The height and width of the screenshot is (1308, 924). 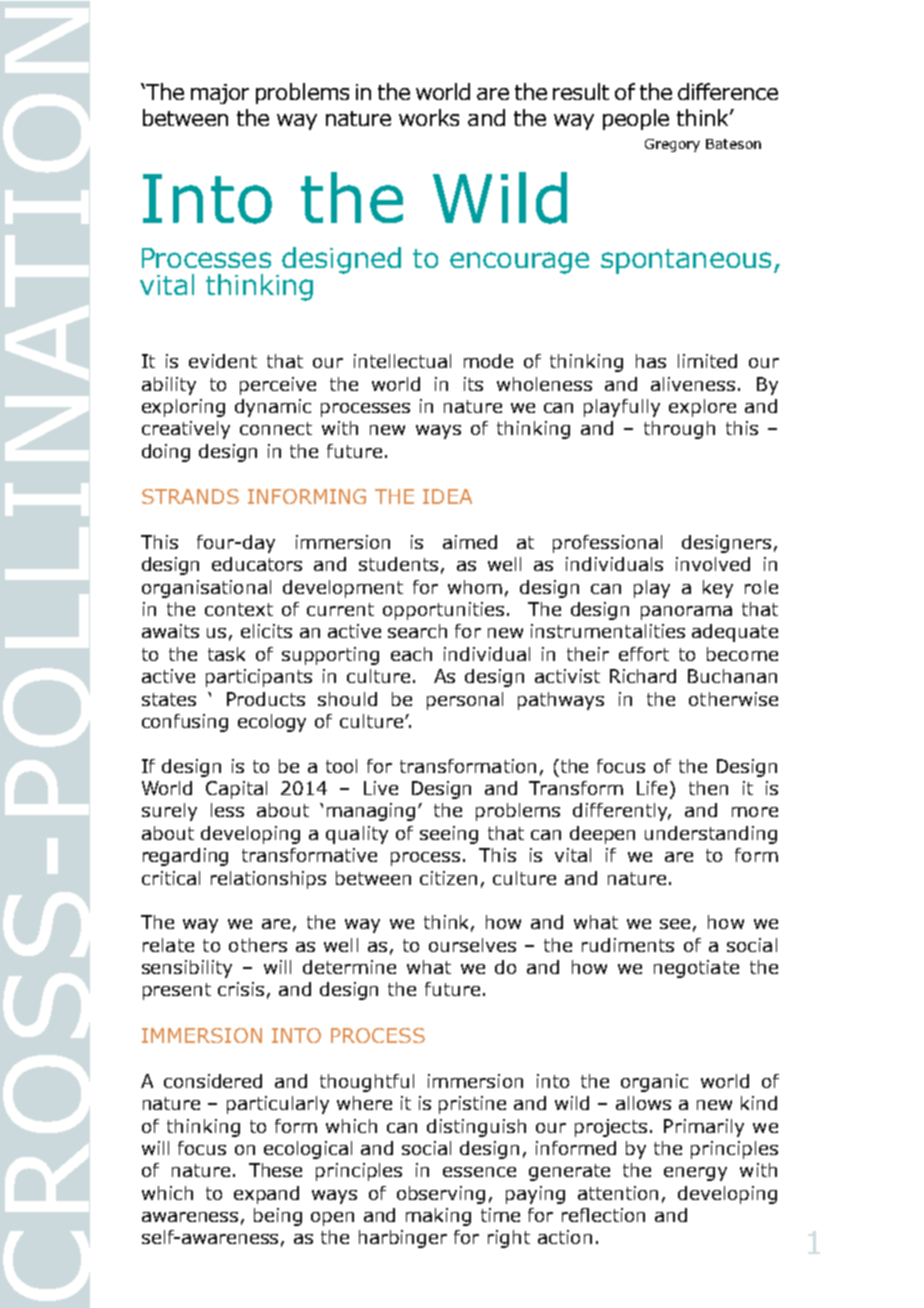 I want to click on wholeness, so click(x=544, y=384).
